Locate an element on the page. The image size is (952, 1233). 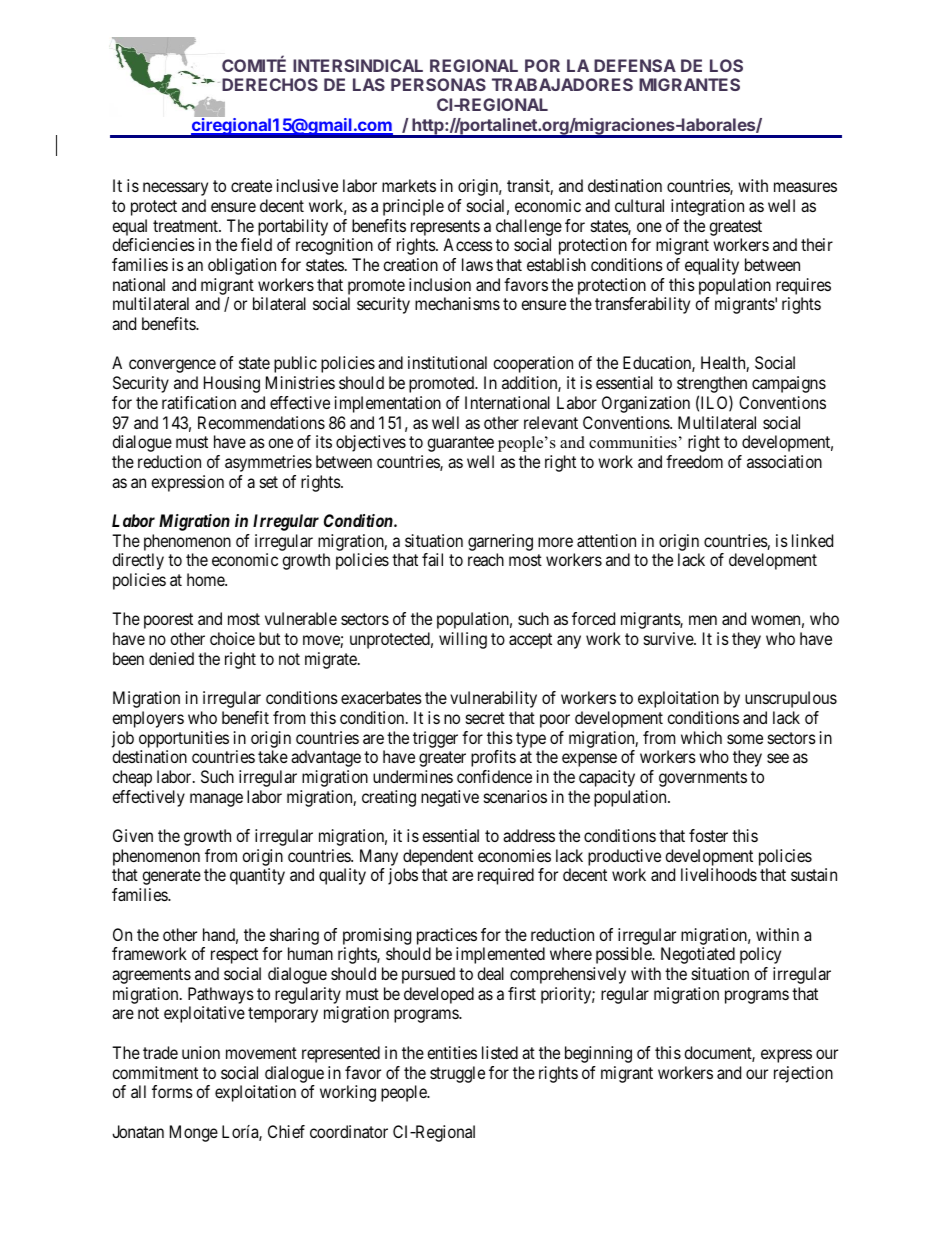
some is located at coordinates (745, 739).
